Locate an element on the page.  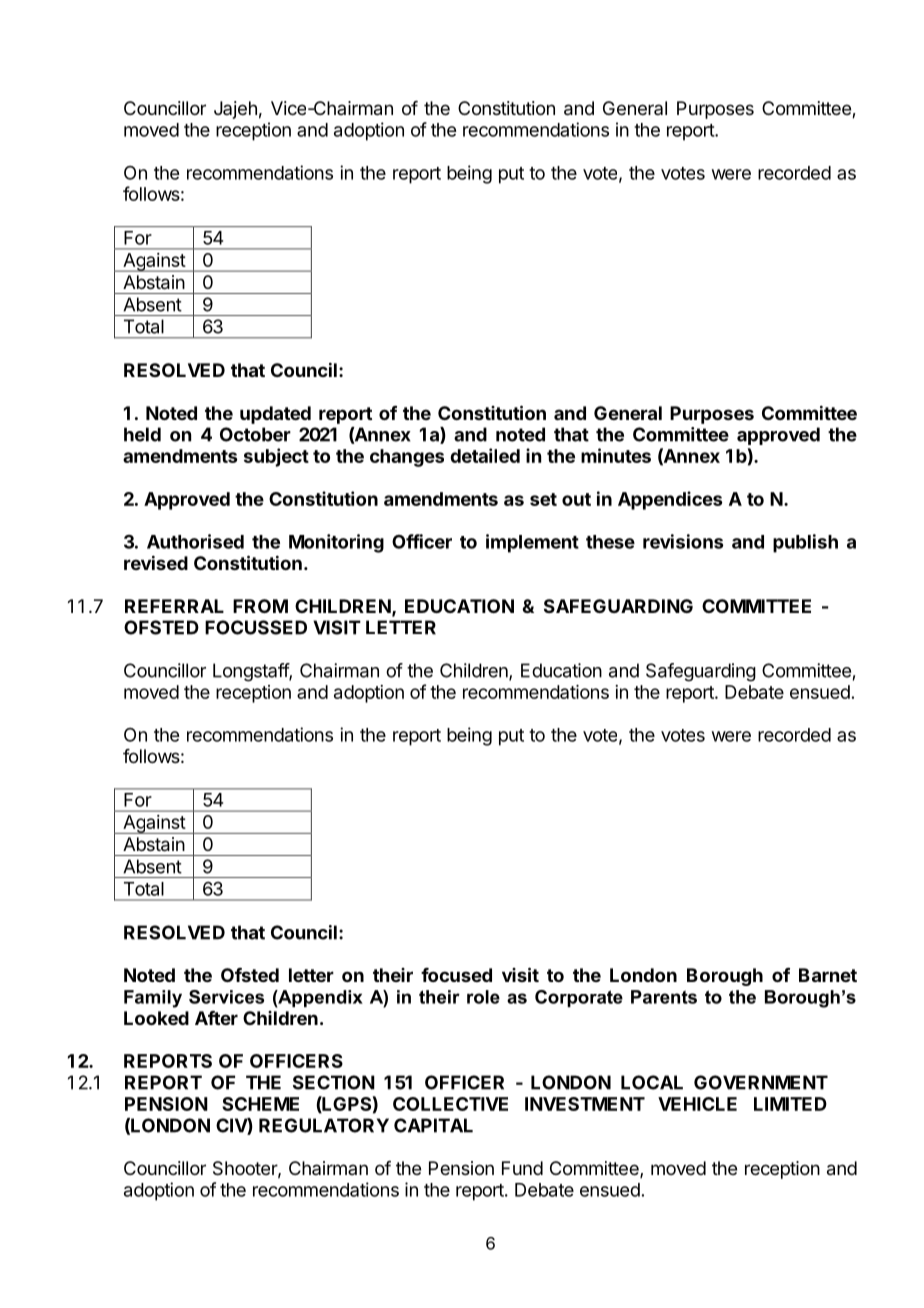
Fund is located at coordinates (522, 1168).
